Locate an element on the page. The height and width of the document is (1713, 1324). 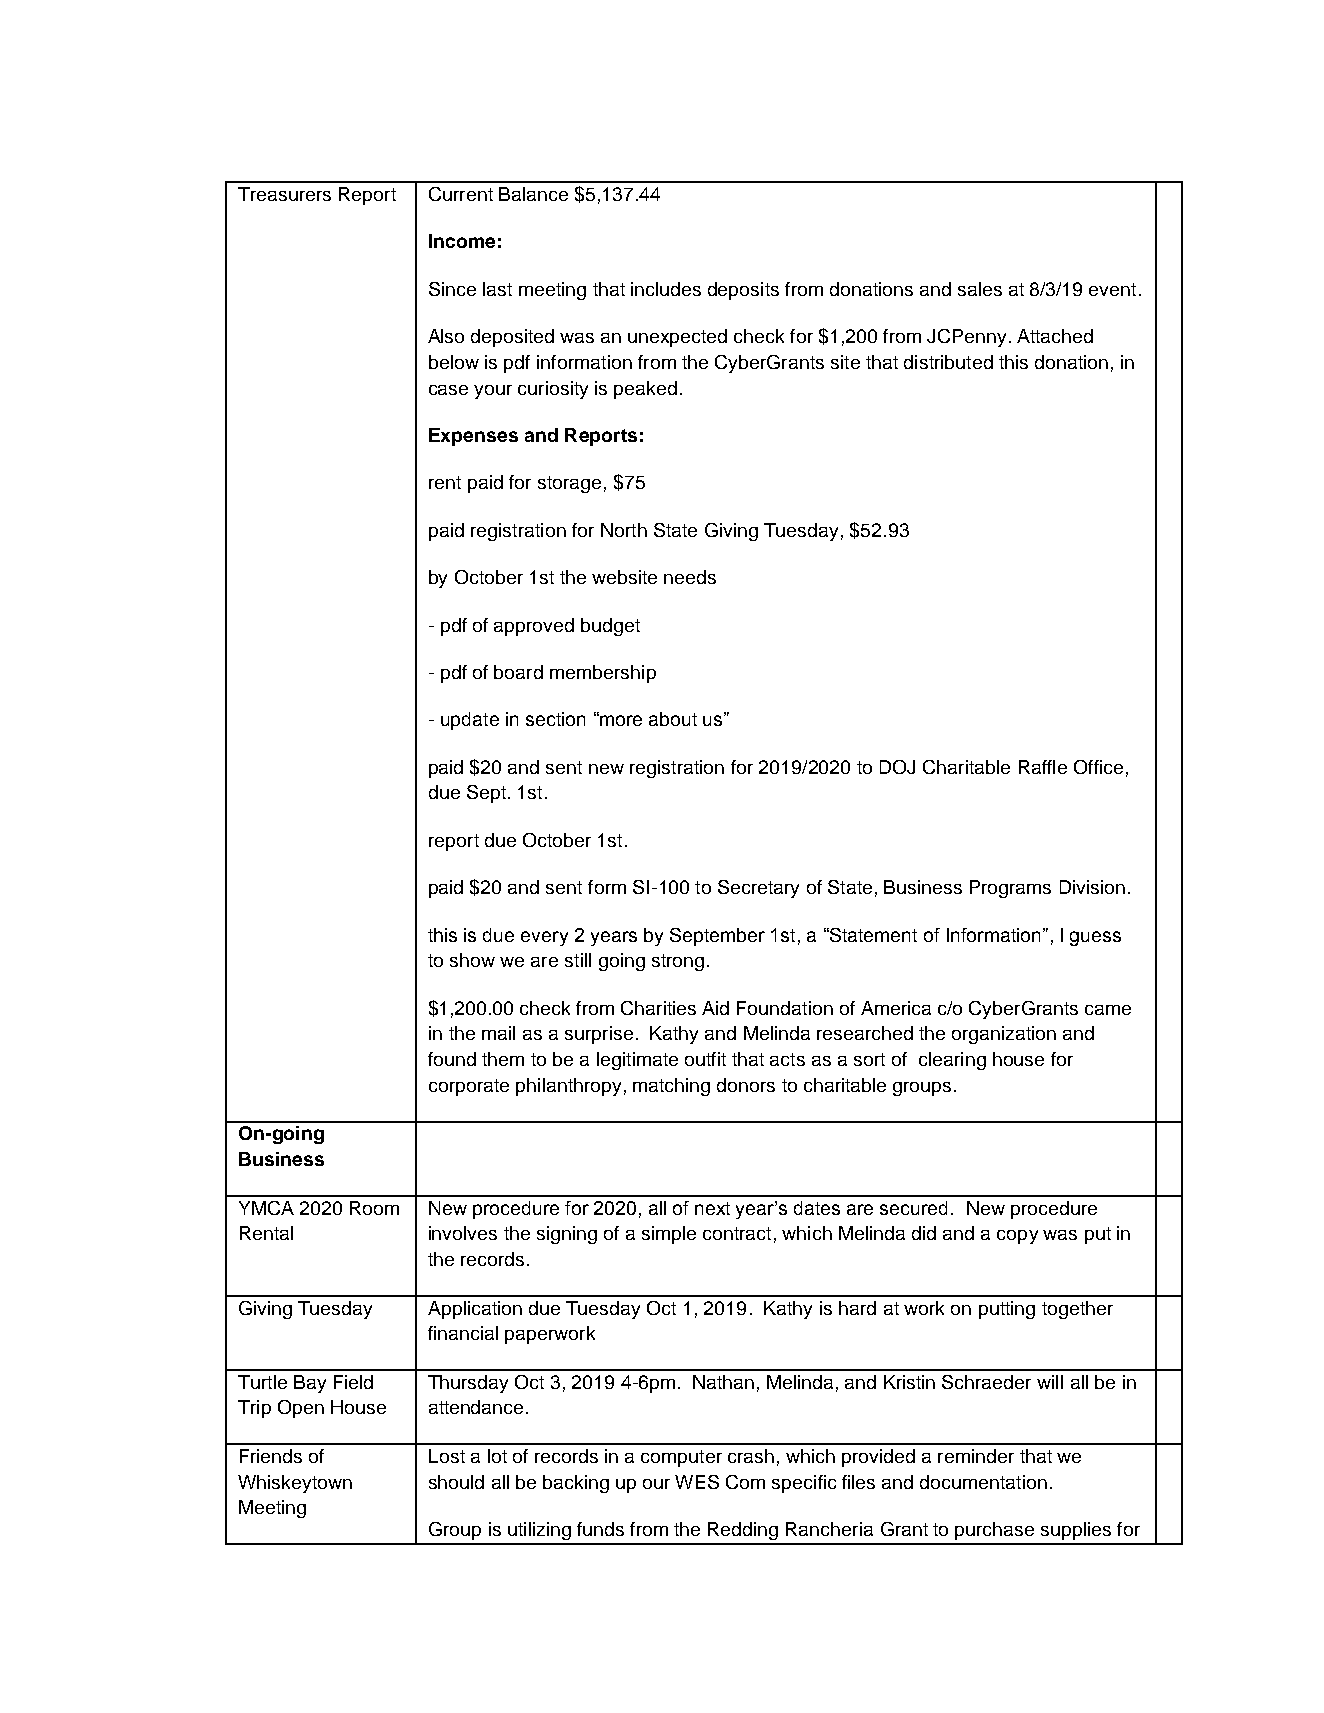
Friends is located at coordinates (271, 1456).
